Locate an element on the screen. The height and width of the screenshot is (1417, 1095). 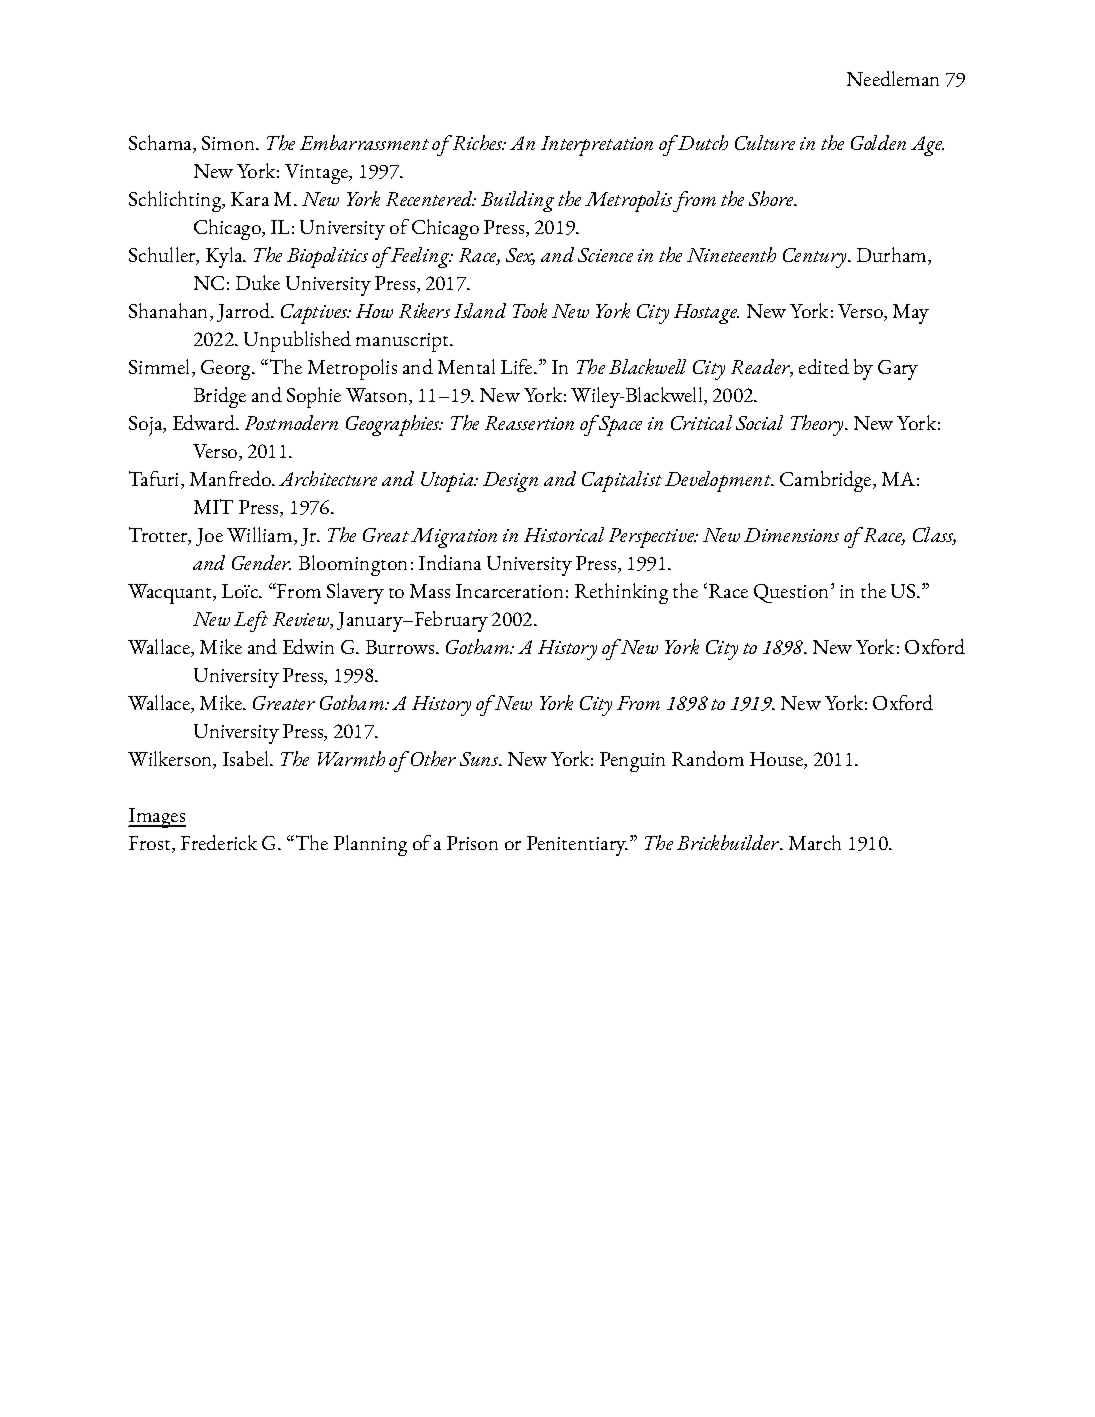
Simon is located at coordinates (230, 143).
